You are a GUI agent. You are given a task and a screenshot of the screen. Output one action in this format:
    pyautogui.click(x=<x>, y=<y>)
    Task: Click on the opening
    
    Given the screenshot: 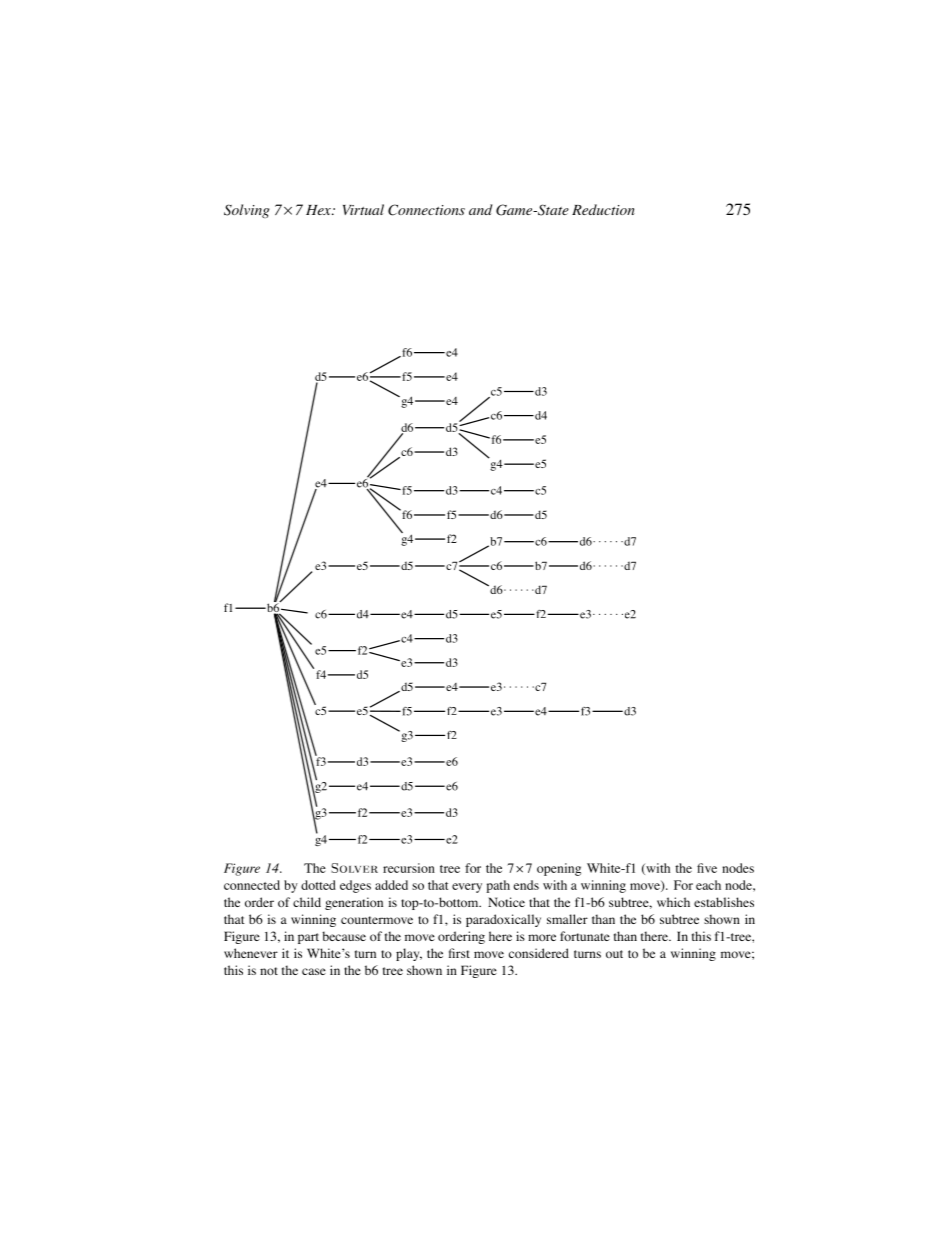 What is the action you would take?
    pyautogui.click(x=559, y=869)
